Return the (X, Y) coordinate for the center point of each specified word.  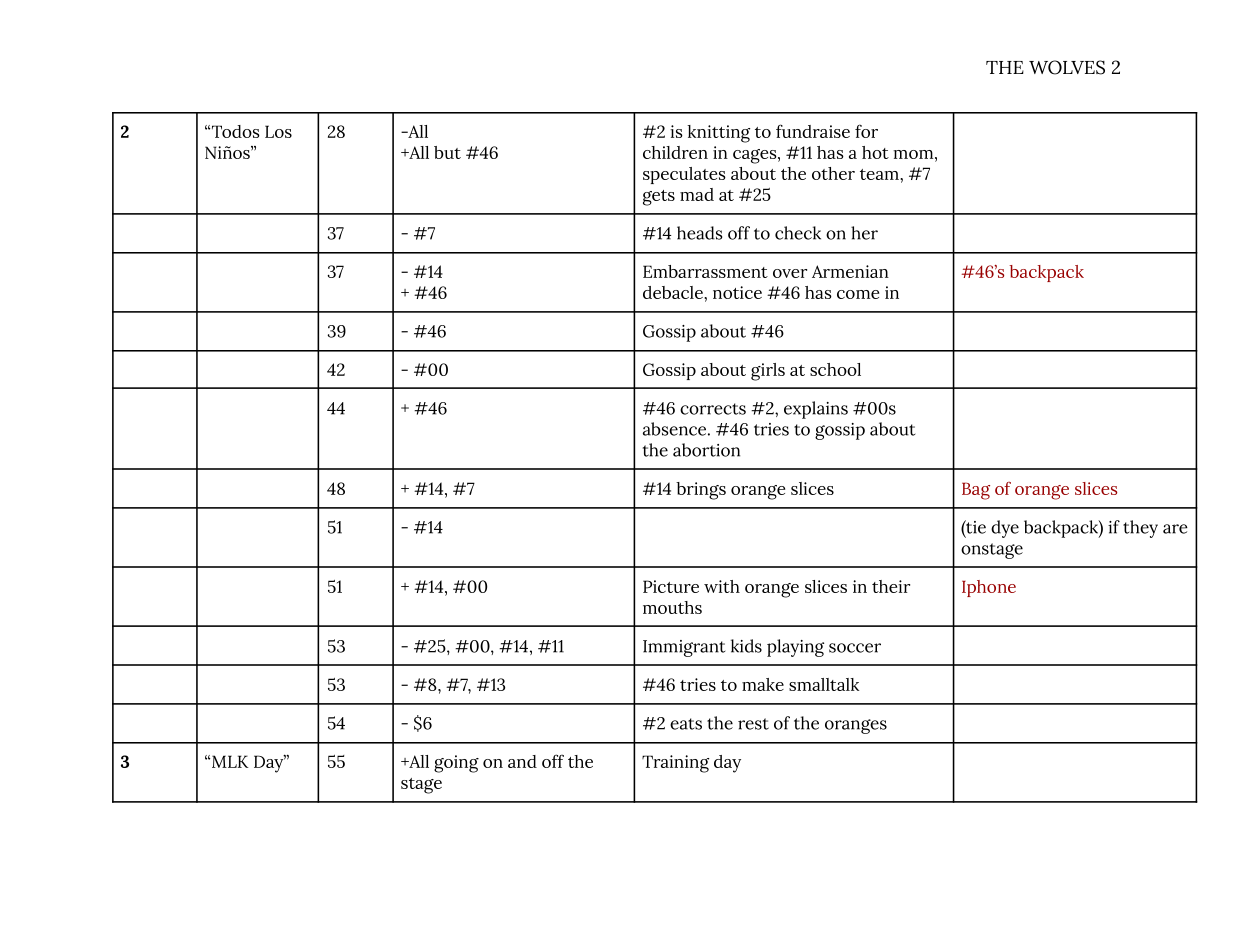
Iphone (989, 588)
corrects (713, 409)
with (722, 586)
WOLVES (1067, 67)
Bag (976, 491)
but (447, 152)
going (456, 764)
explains (816, 410)
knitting (718, 134)
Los (278, 131)
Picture (671, 586)
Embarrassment (705, 271)
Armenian (850, 271)
